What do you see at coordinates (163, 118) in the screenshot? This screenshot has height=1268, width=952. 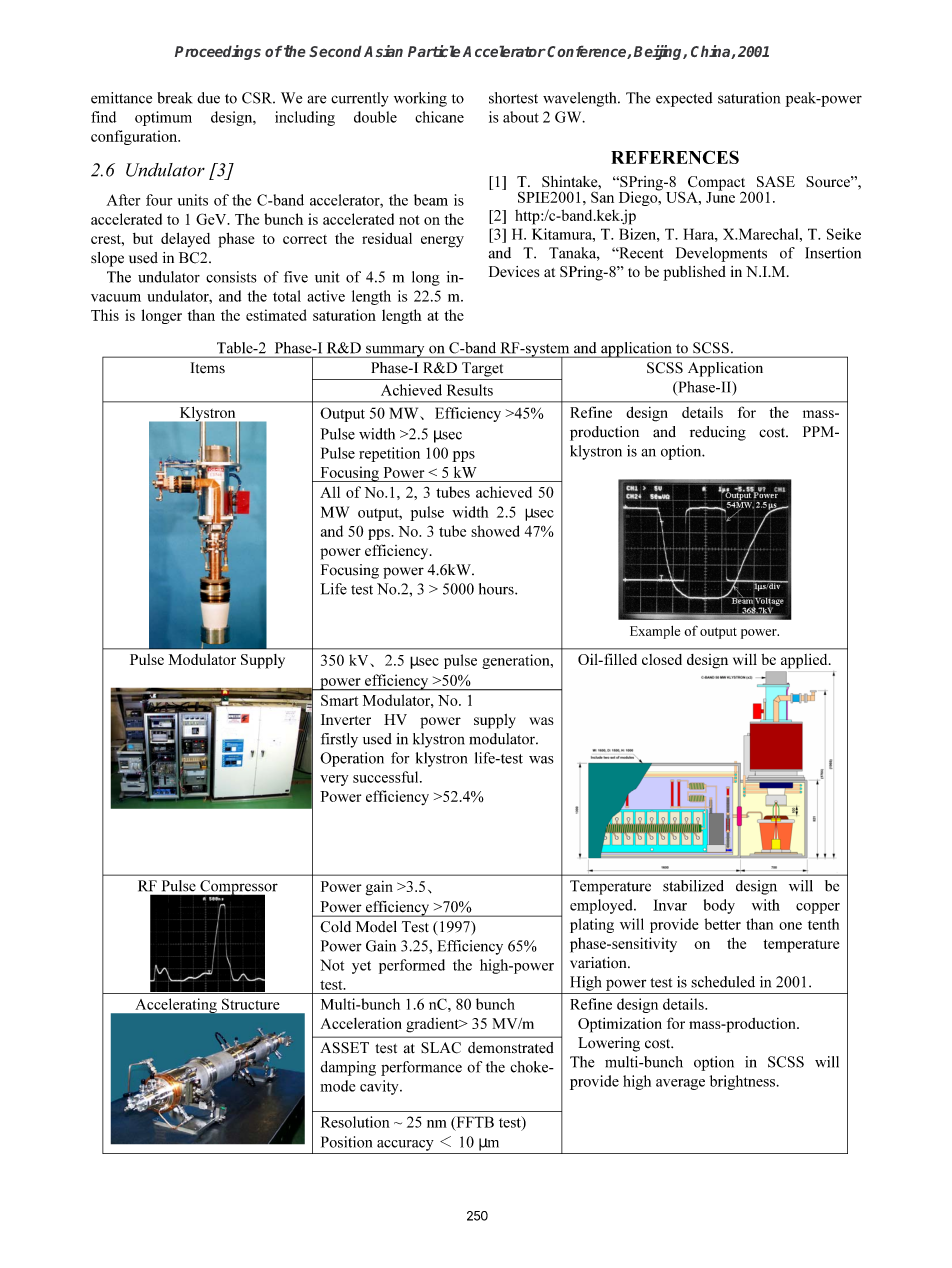 I see `optimum` at bounding box center [163, 118].
